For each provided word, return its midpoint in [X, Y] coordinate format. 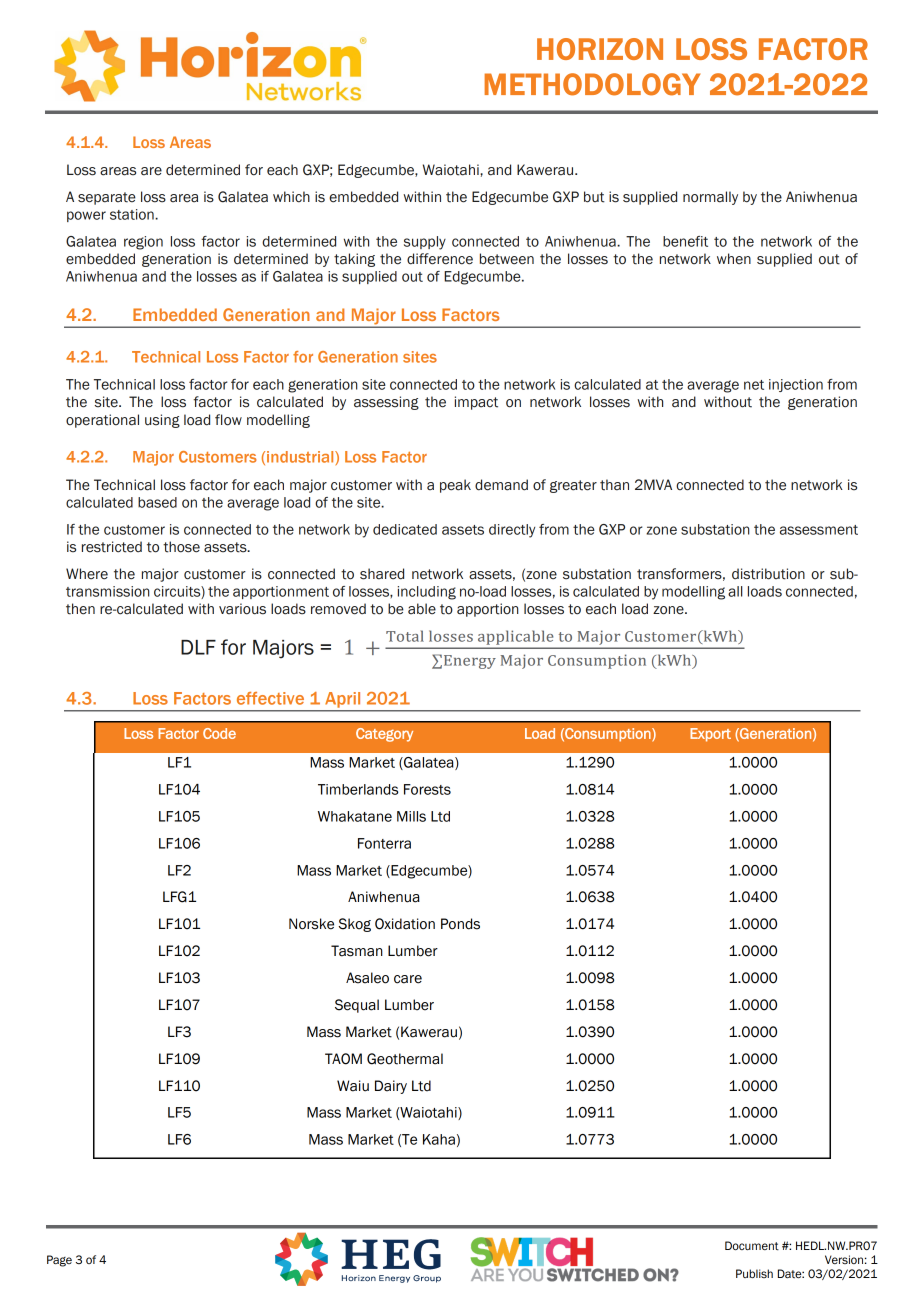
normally [710, 198]
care [408, 979]
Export [710, 735]
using [162, 421]
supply [425, 243]
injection [796, 385]
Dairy [391, 1087]
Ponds [460, 924]
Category [384, 735]
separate [107, 198]
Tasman [357, 951]
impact [476, 403]
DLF [198, 647]
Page [59, 1261]
